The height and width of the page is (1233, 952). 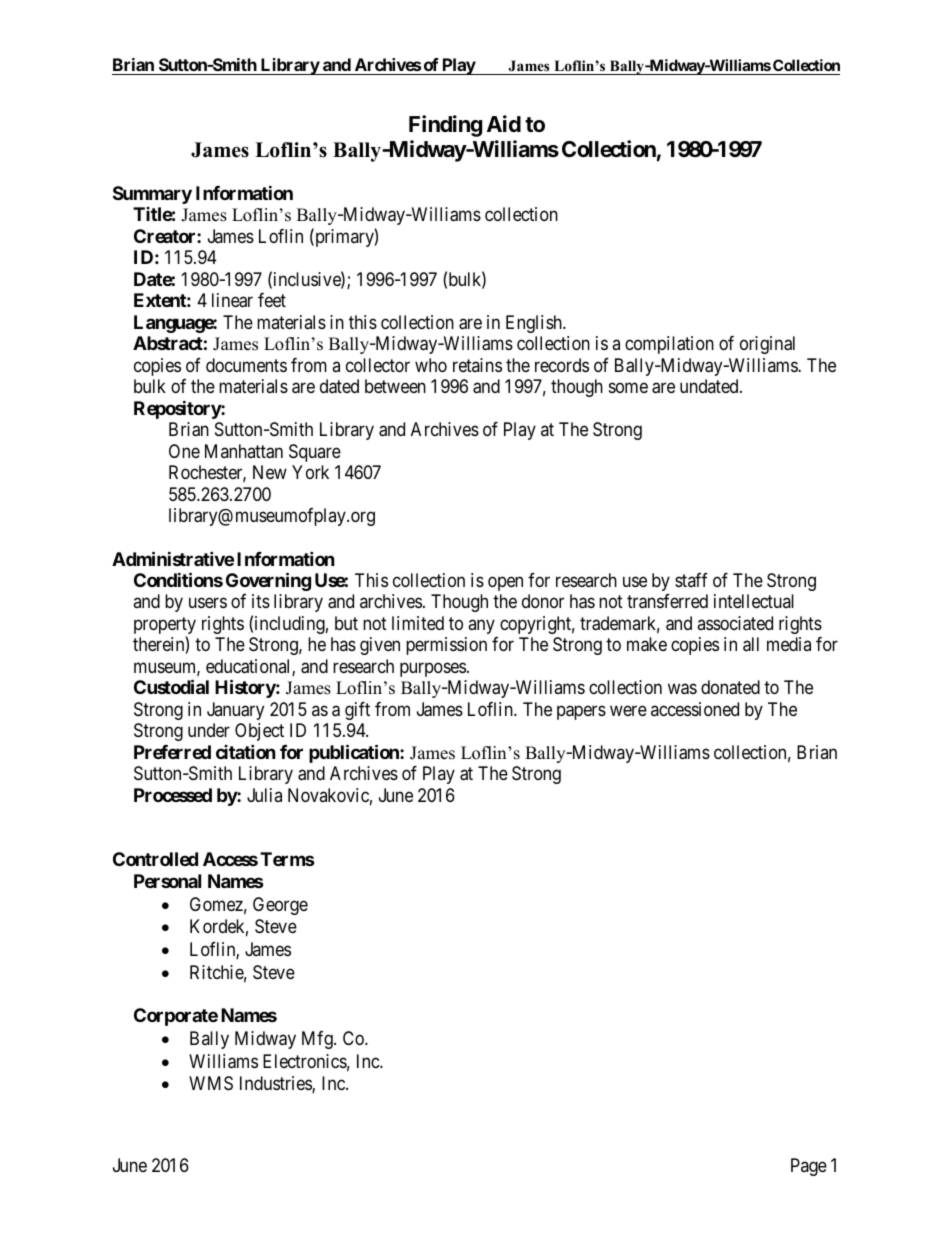 I want to click on WMS, so click(x=211, y=1083).
